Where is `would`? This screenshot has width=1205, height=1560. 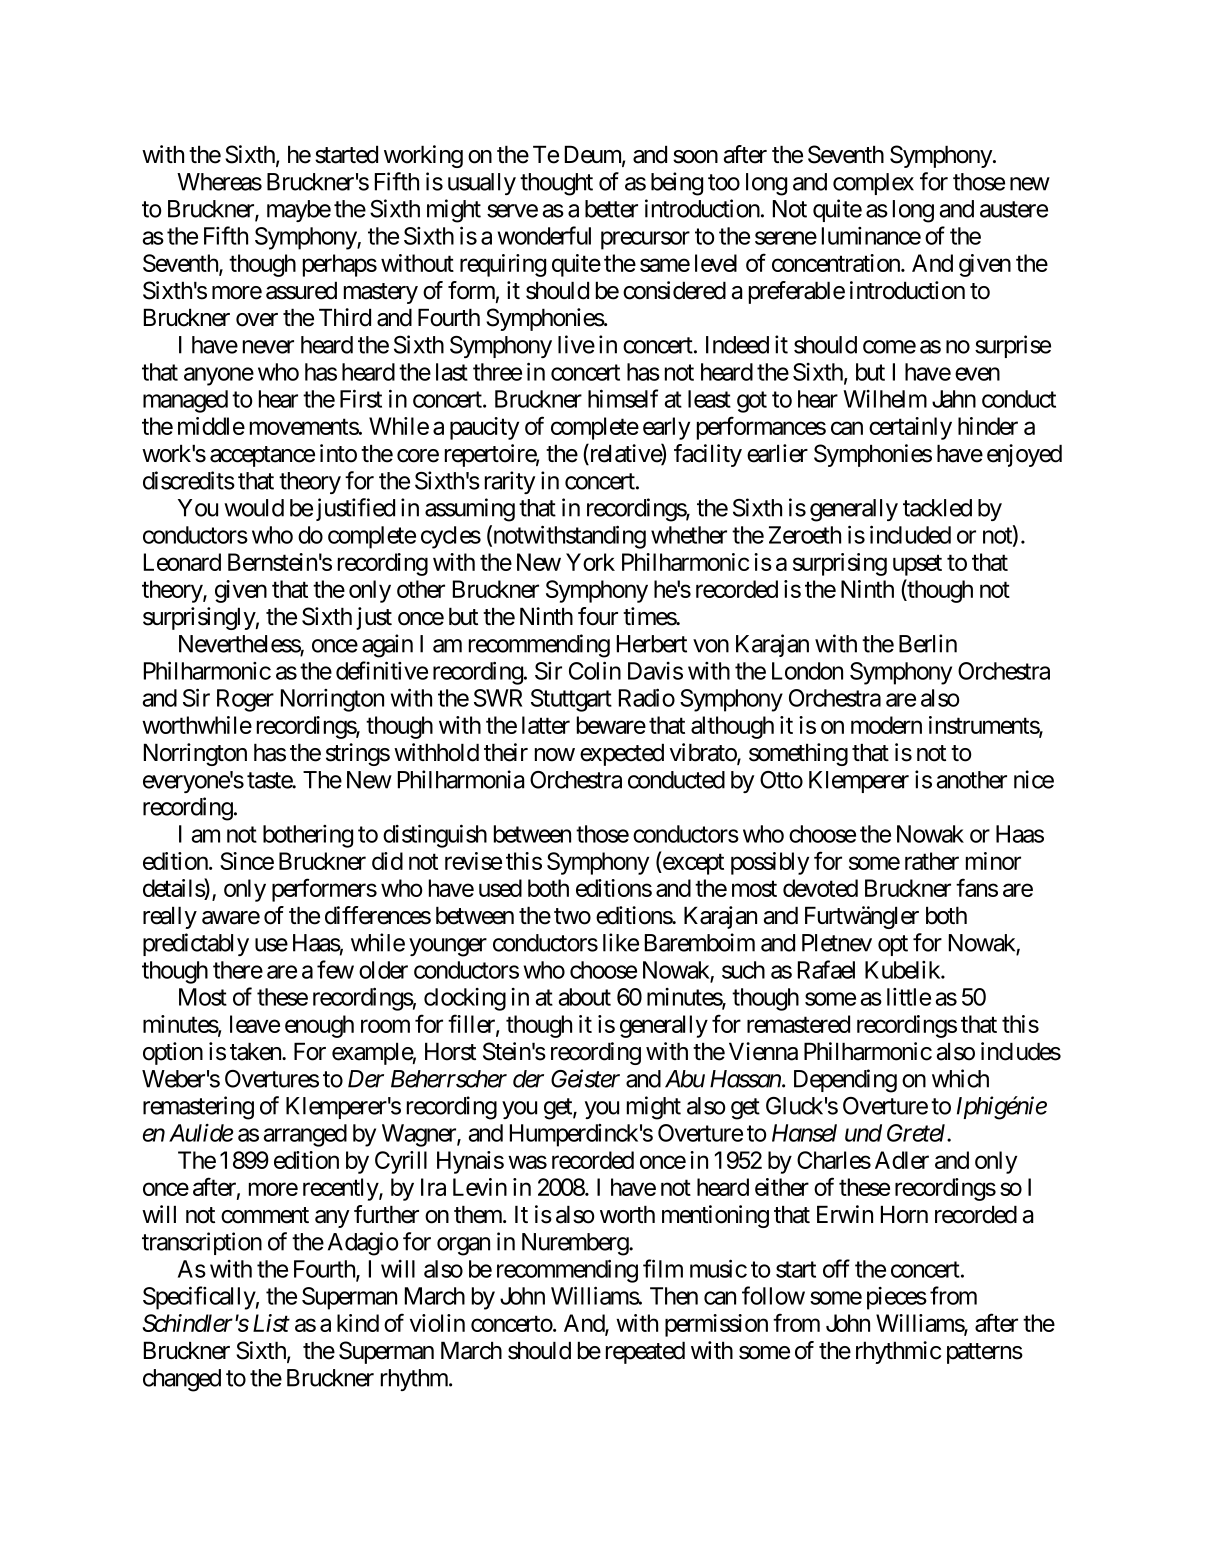 would is located at coordinates (254, 508).
